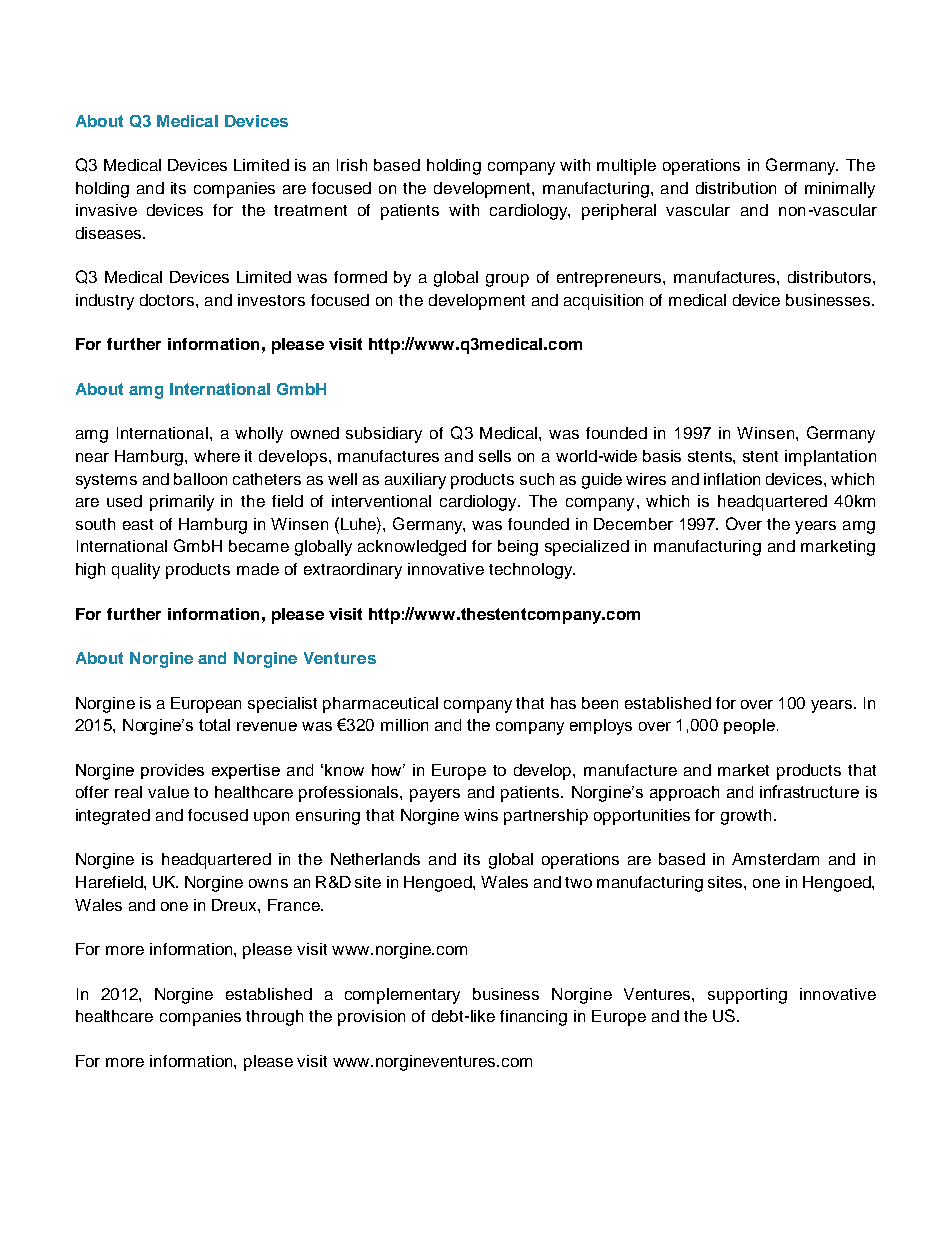 The image size is (952, 1233). Describe the element at coordinates (352, 165) in the screenshot. I see `Irish` at that location.
